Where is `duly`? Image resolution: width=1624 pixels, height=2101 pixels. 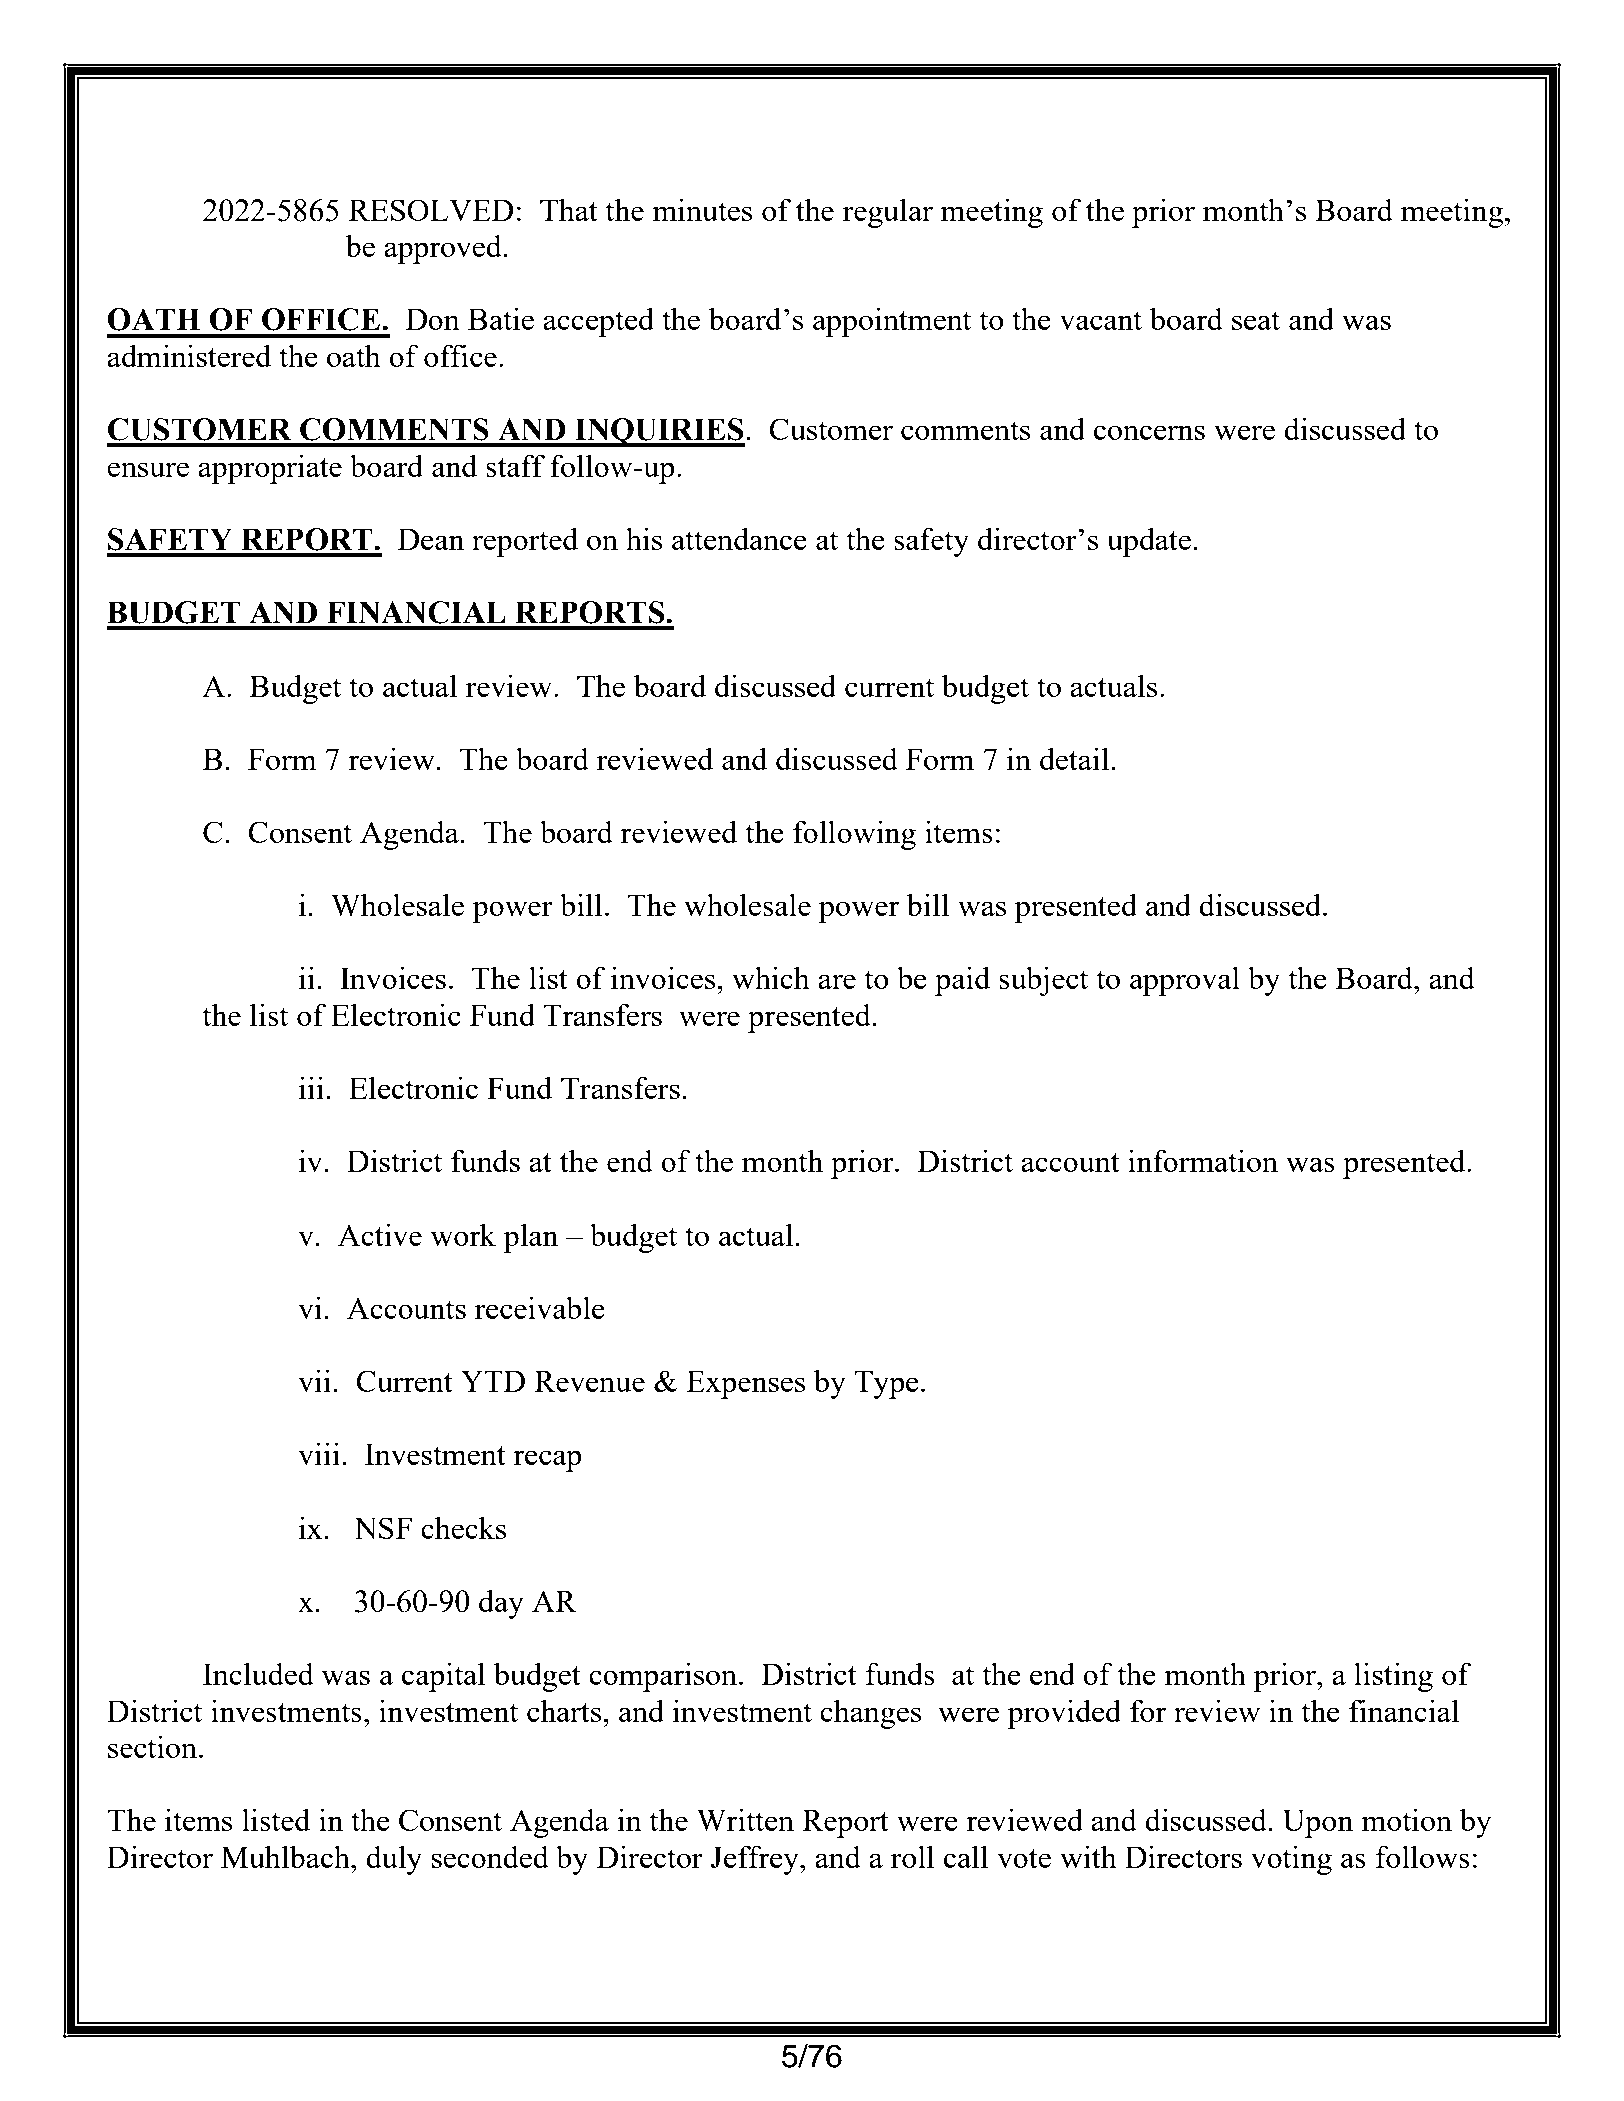
duly is located at coordinates (394, 1860).
